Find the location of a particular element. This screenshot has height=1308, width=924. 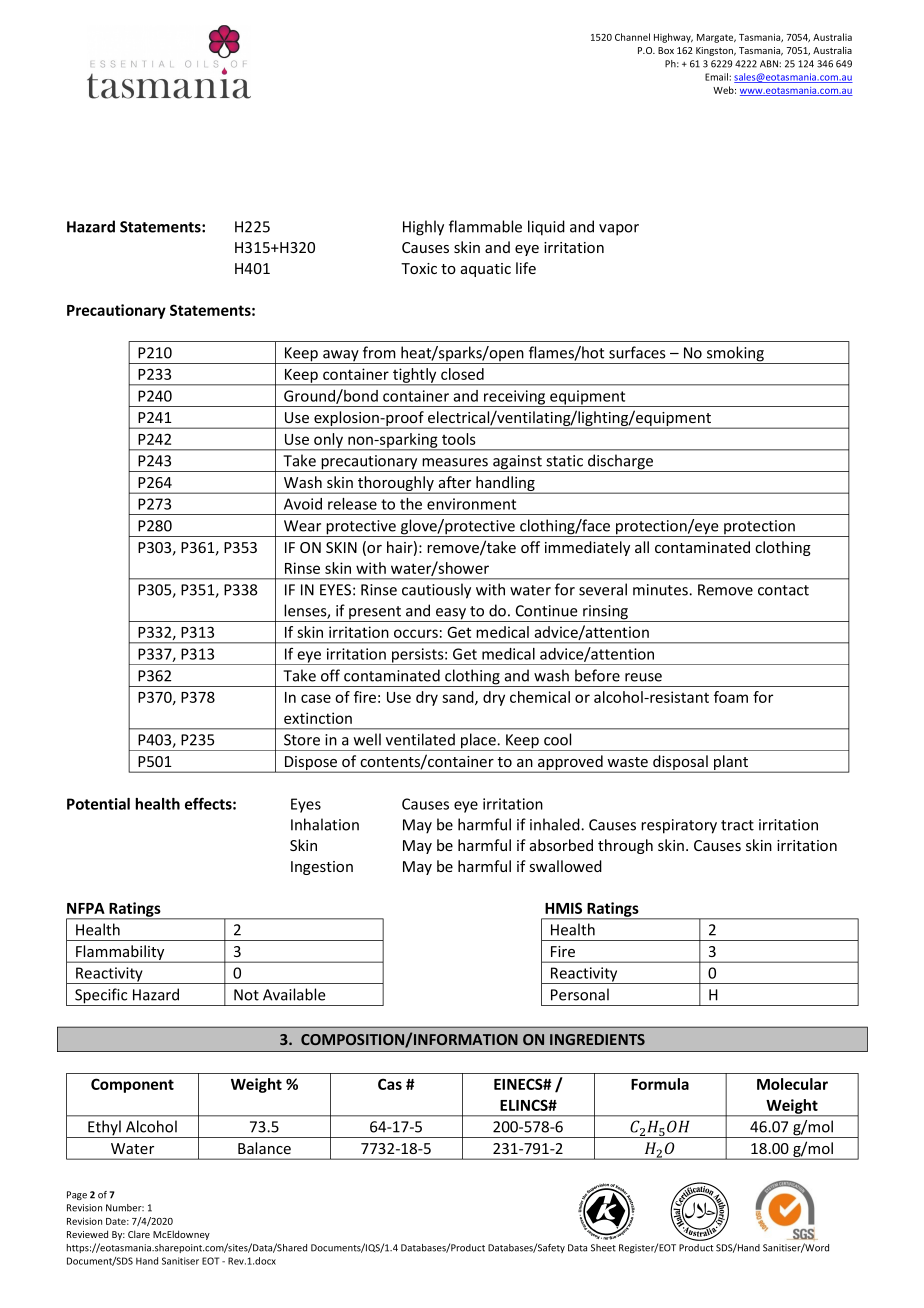

Clare is located at coordinates (139, 1234).
